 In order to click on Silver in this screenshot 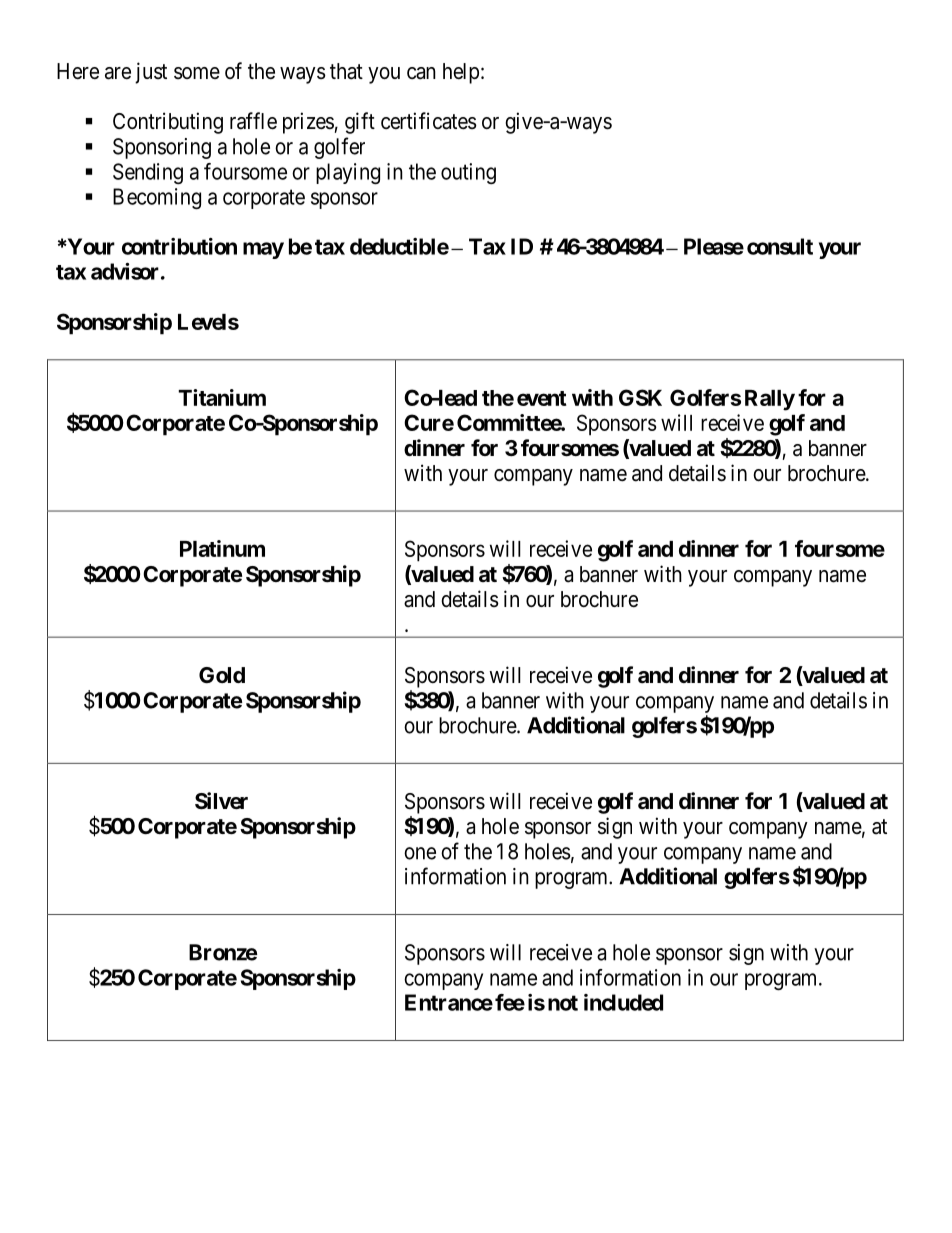, I will do `click(221, 801)`.
